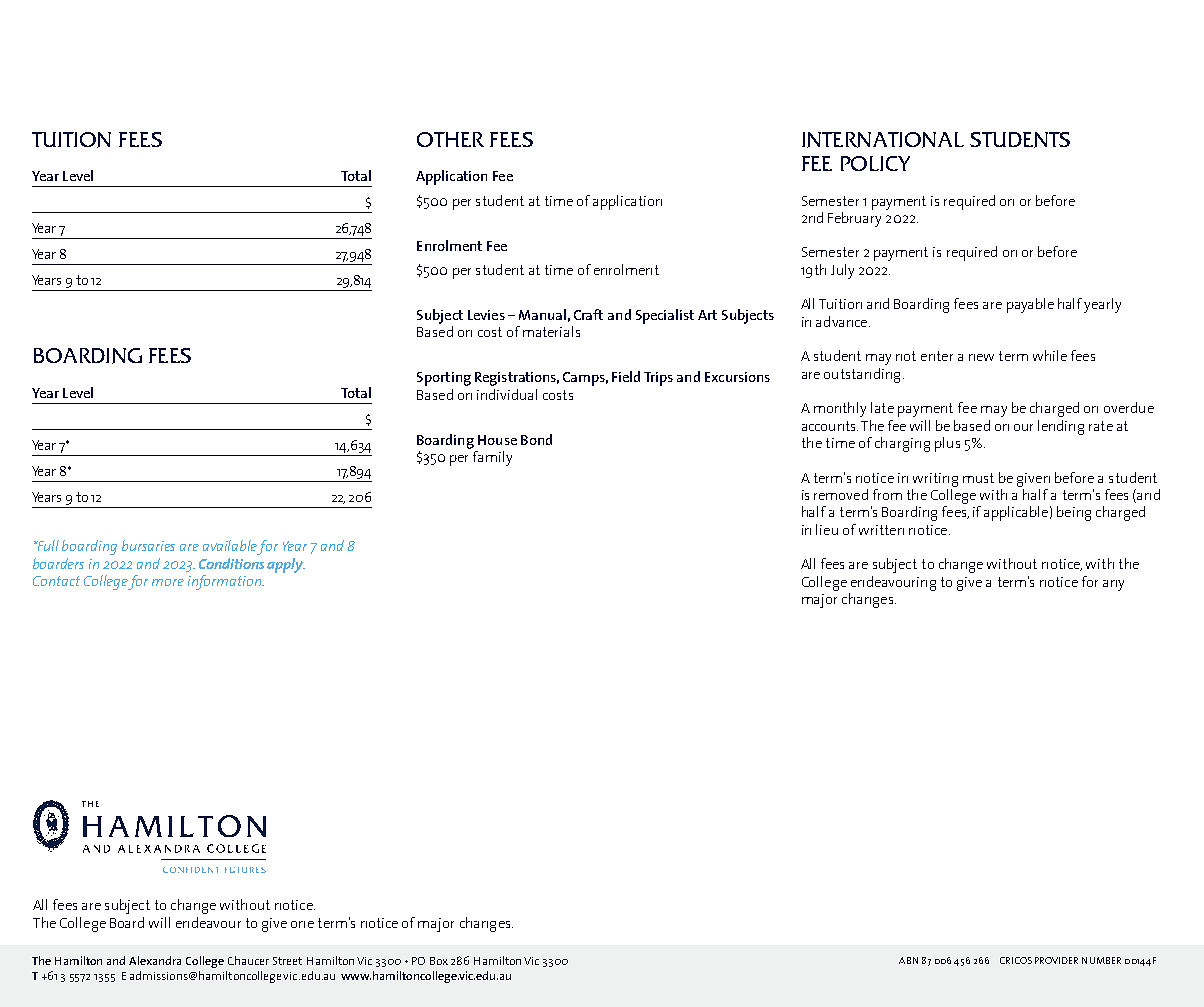  I want to click on more, so click(168, 582).
